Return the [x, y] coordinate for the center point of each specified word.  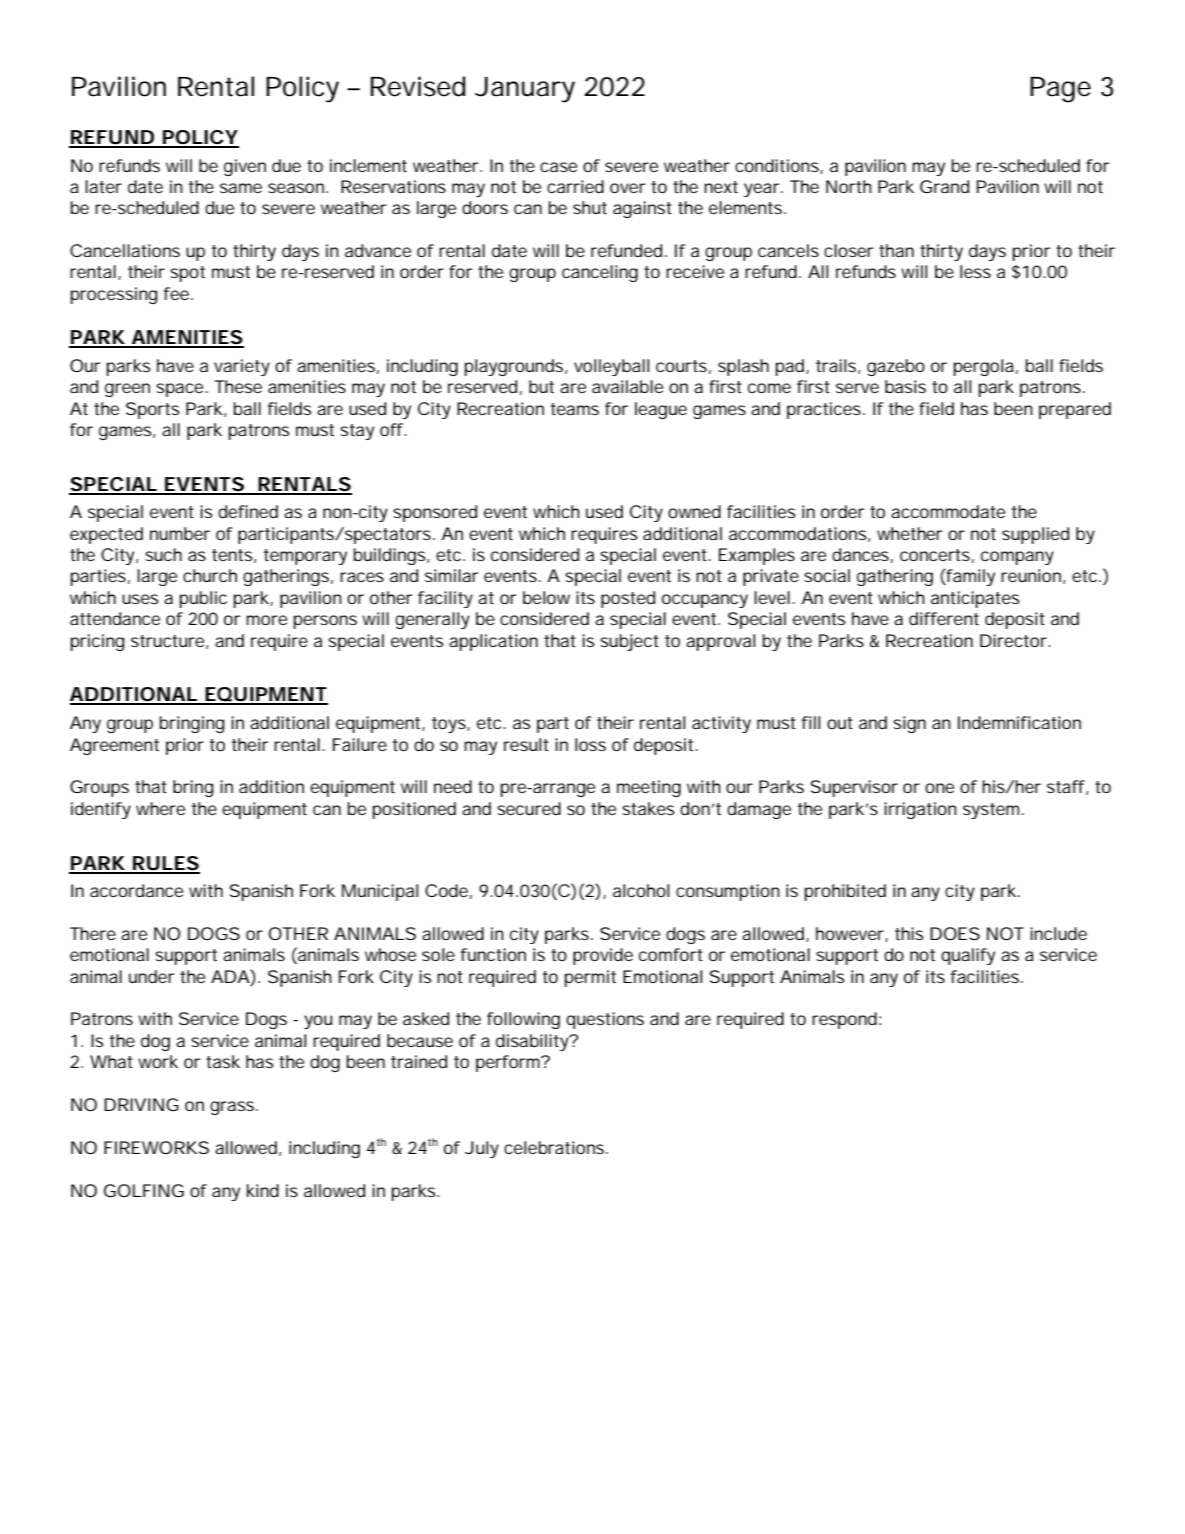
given [245, 167]
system [991, 811]
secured [529, 808]
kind [263, 1190]
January [525, 90]
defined [248, 511]
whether [910, 533]
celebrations [555, 1147]
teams [575, 409]
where [160, 808]
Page [1060, 90]
